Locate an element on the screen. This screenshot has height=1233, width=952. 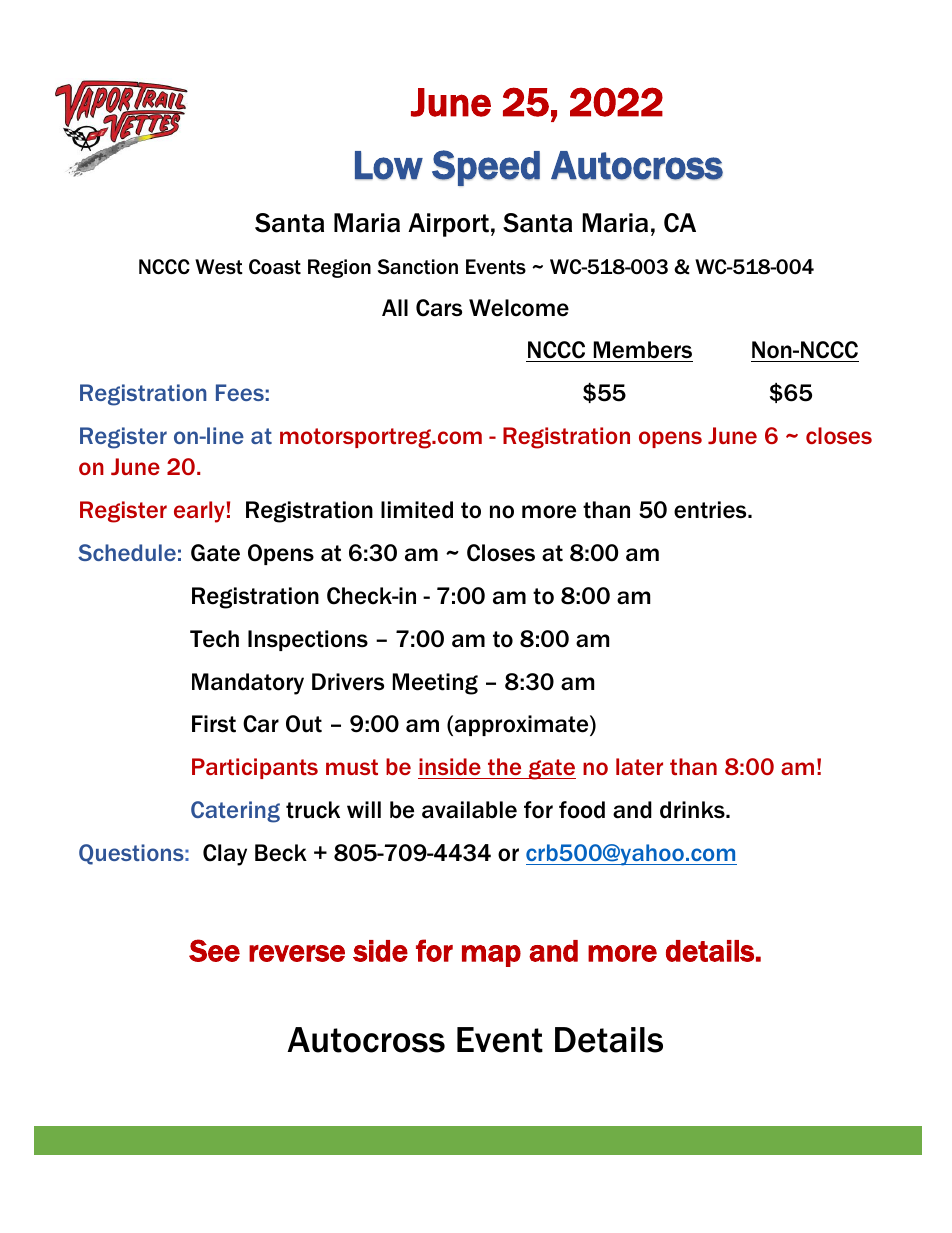
Schedule is located at coordinates (127, 552).
